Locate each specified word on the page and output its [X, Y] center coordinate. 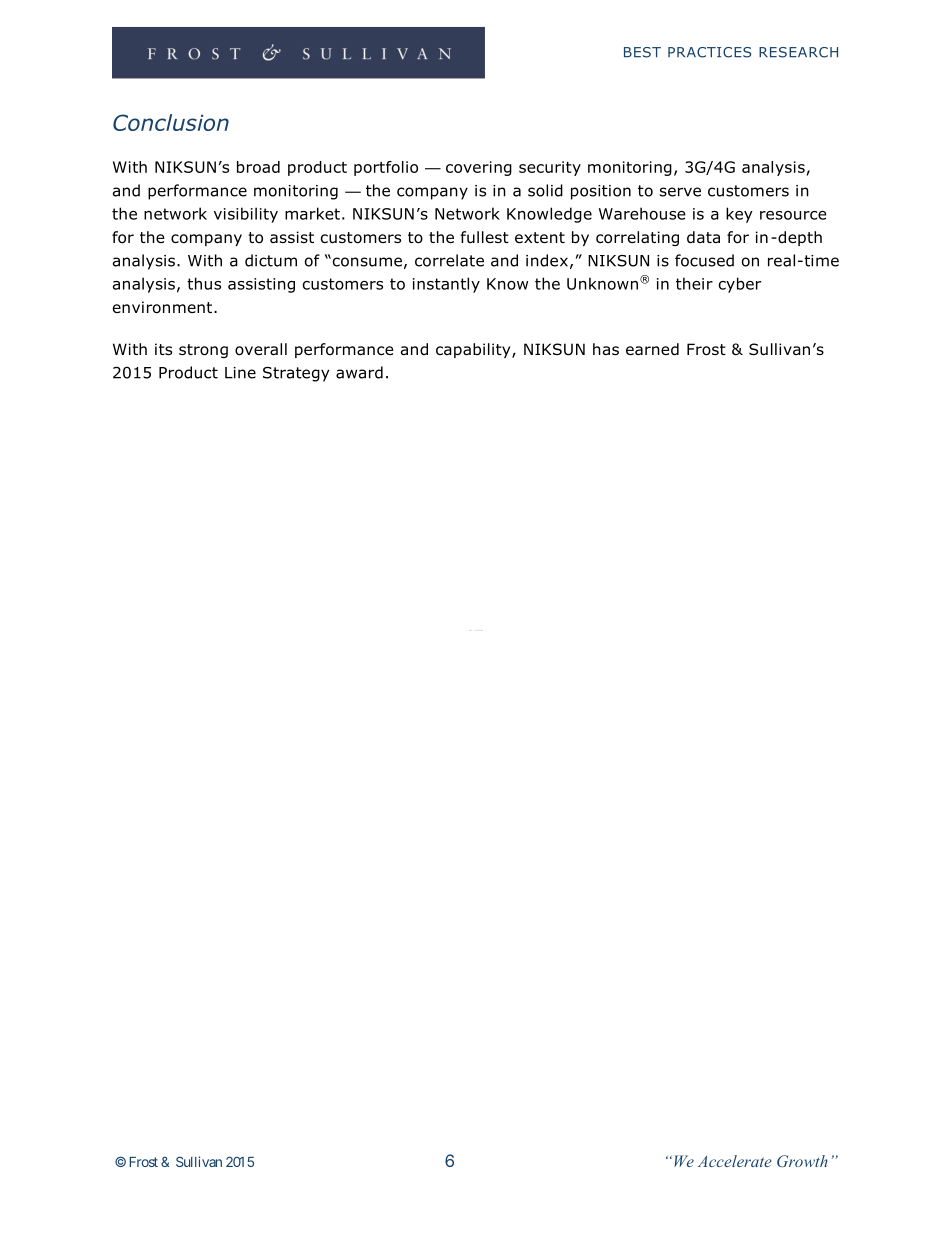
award [359, 372]
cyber [740, 285]
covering [479, 168]
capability [474, 350]
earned [652, 349]
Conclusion [171, 122]
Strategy [296, 374]
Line [240, 373]
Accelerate [735, 1161]
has [606, 349]
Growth [802, 1161]
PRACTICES [709, 52]
